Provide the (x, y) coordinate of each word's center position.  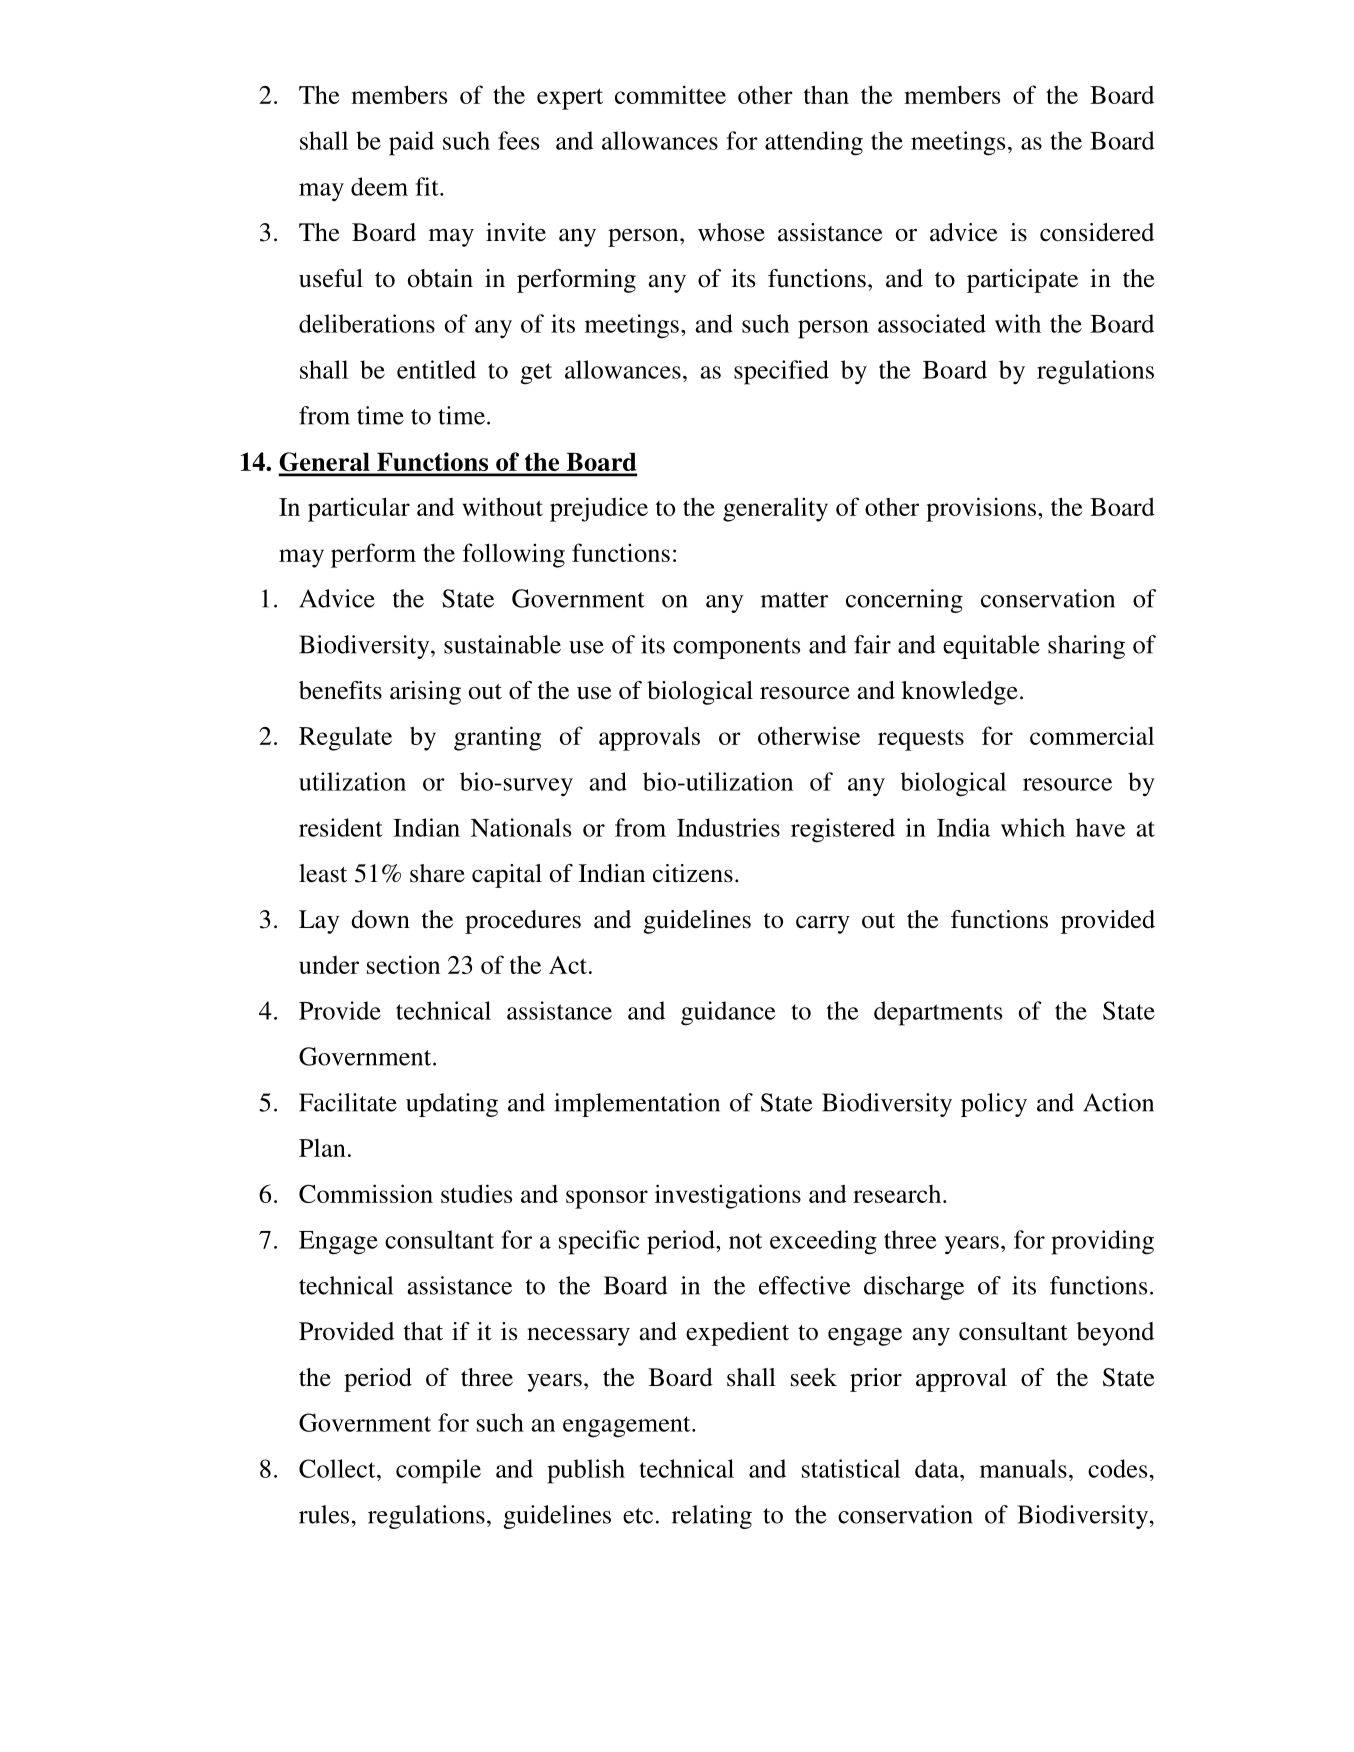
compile (438, 1471)
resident (341, 827)
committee (670, 94)
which (1033, 827)
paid (411, 143)
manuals (1023, 1468)
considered (1097, 232)
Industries (728, 827)
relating (712, 1517)
